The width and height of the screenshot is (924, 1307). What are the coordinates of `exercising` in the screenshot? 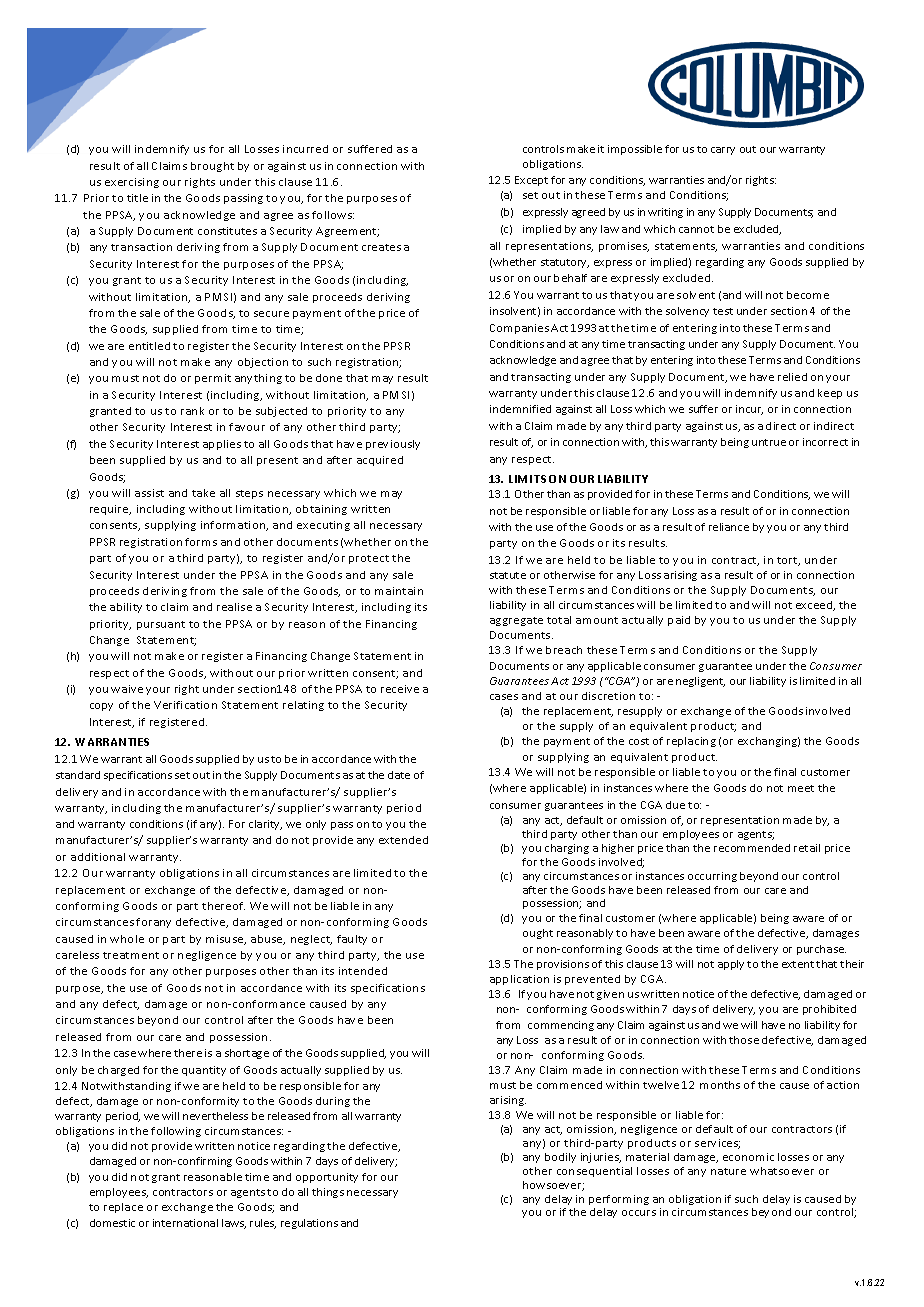 It's located at (132, 183).
